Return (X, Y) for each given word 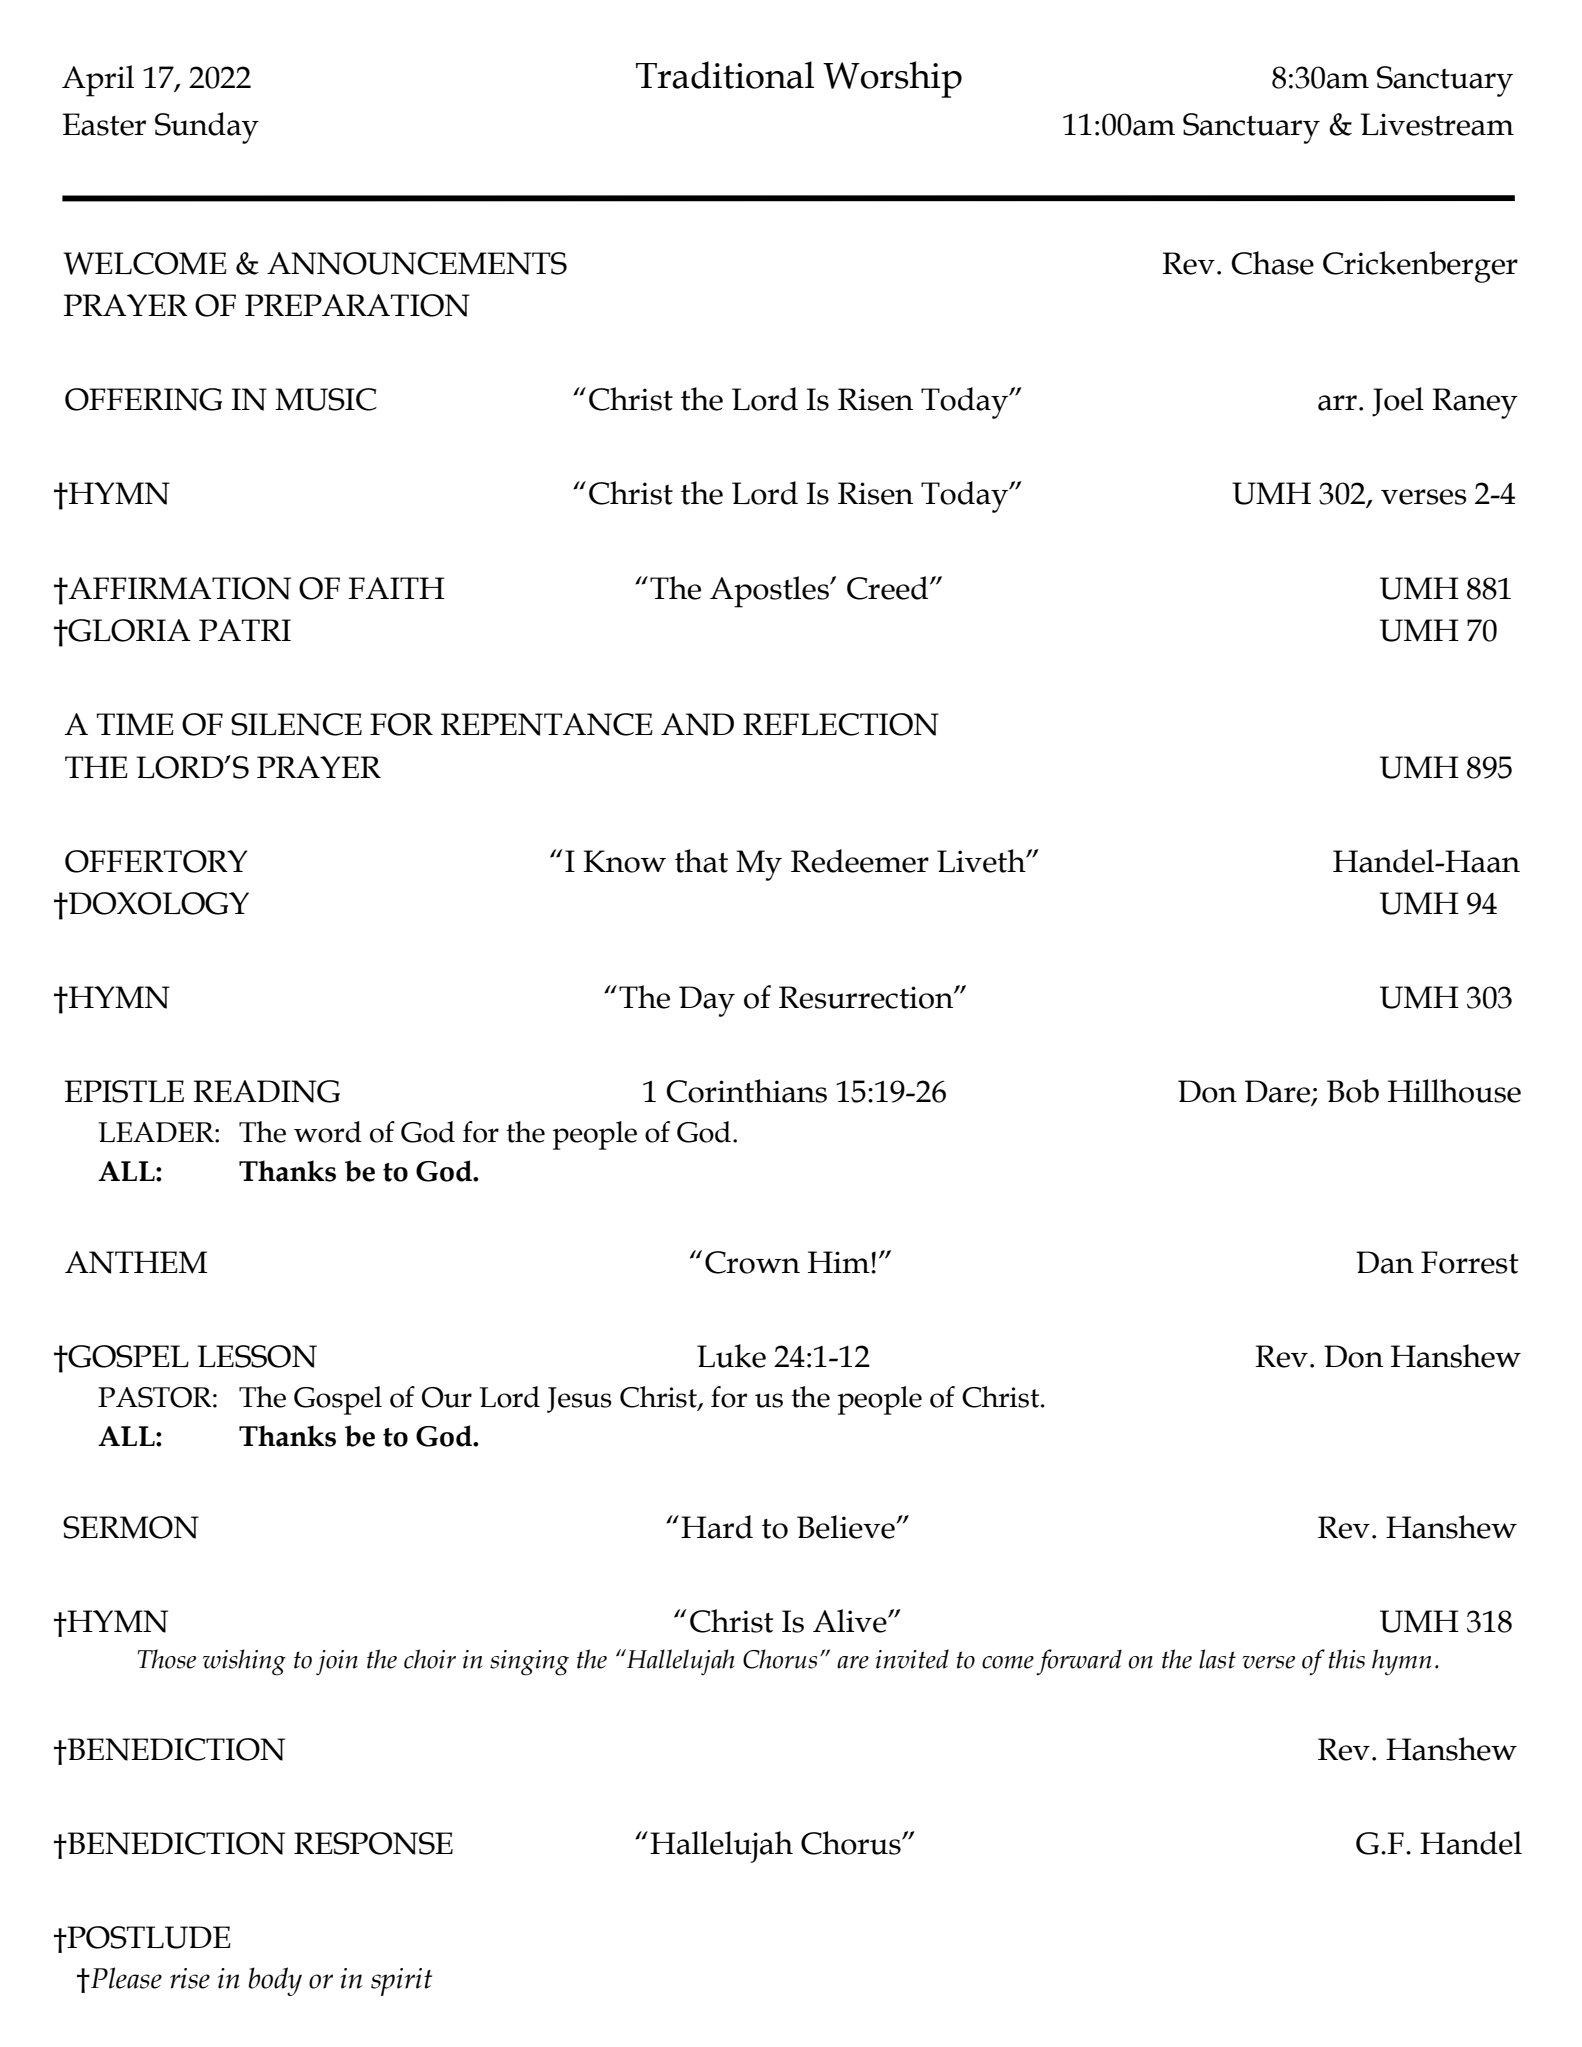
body (275, 1981)
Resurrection (867, 997)
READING (266, 1091)
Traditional (725, 75)
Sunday (207, 128)
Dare (1279, 1092)
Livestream (1437, 124)
